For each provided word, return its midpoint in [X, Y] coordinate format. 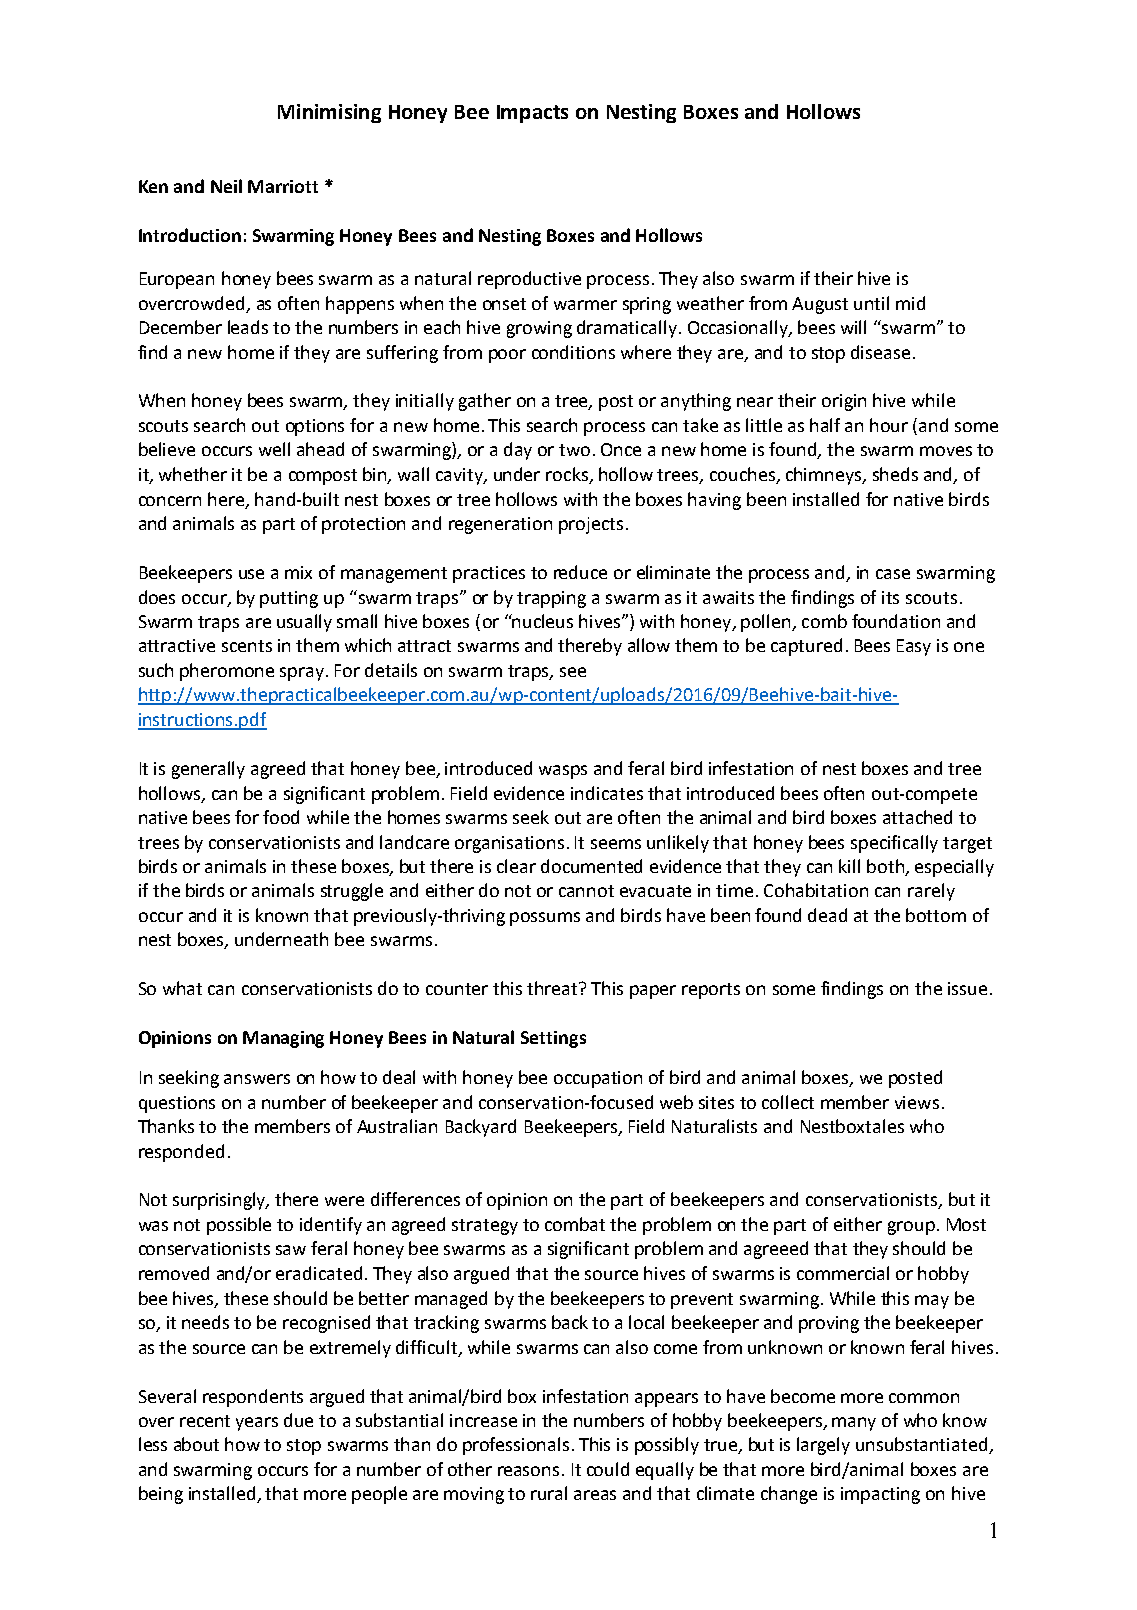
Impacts [532, 114]
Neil [226, 186]
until [871, 303]
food [281, 817]
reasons [528, 1471]
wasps [563, 772]
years [257, 1424]
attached [917, 817]
